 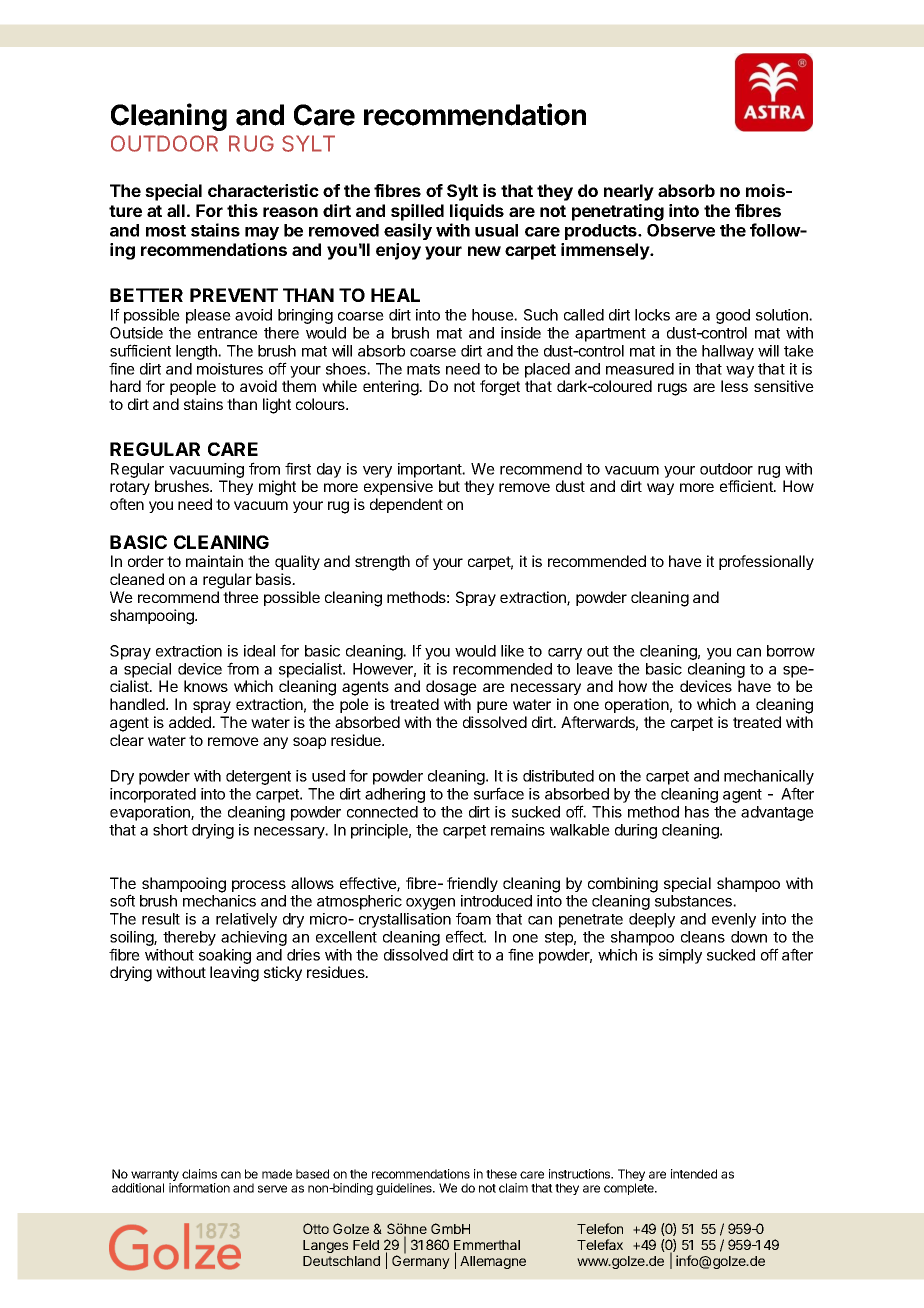 I want to click on simply, so click(x=680, y=956).
